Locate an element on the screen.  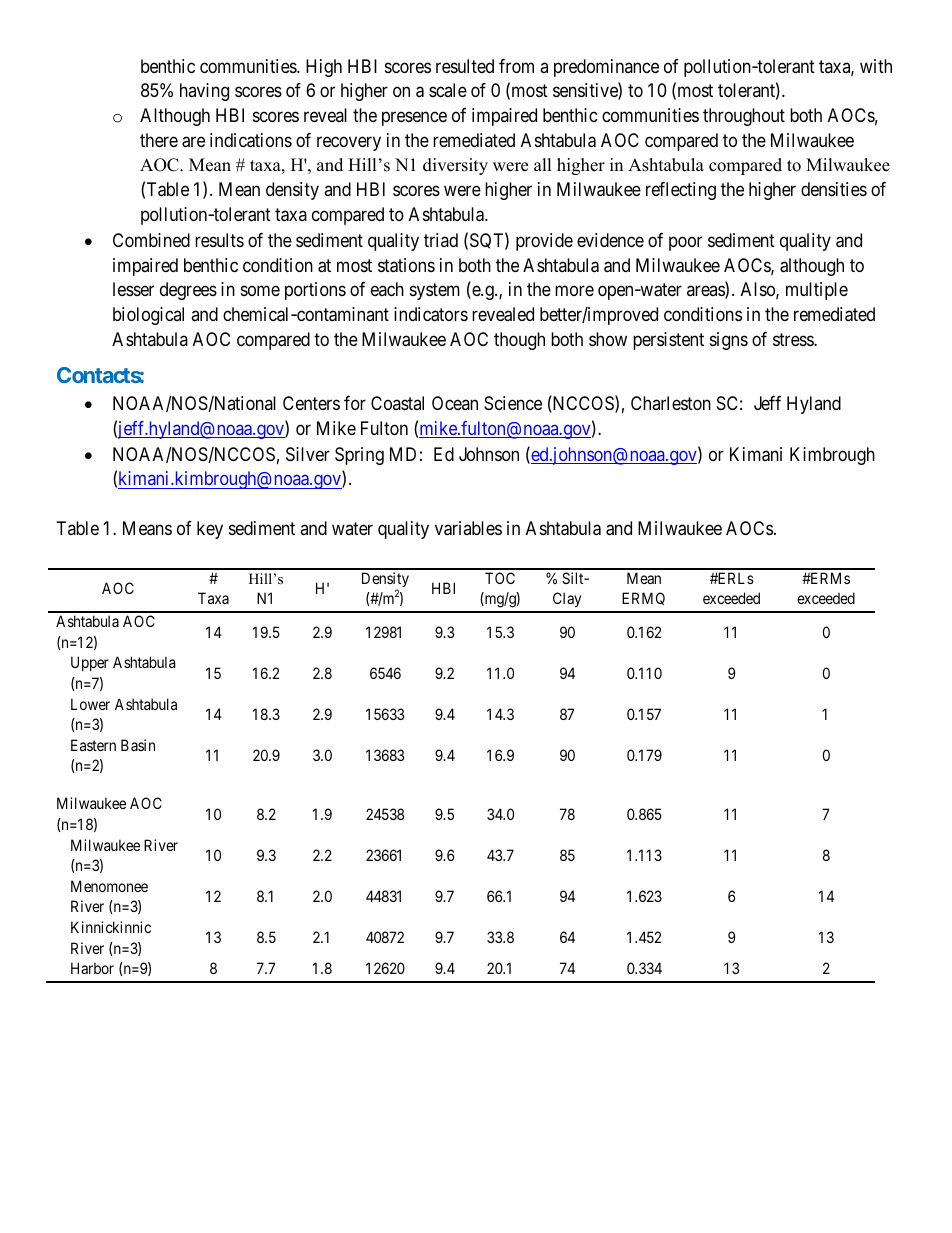
Charleston is located at coordinates (671, 403).
